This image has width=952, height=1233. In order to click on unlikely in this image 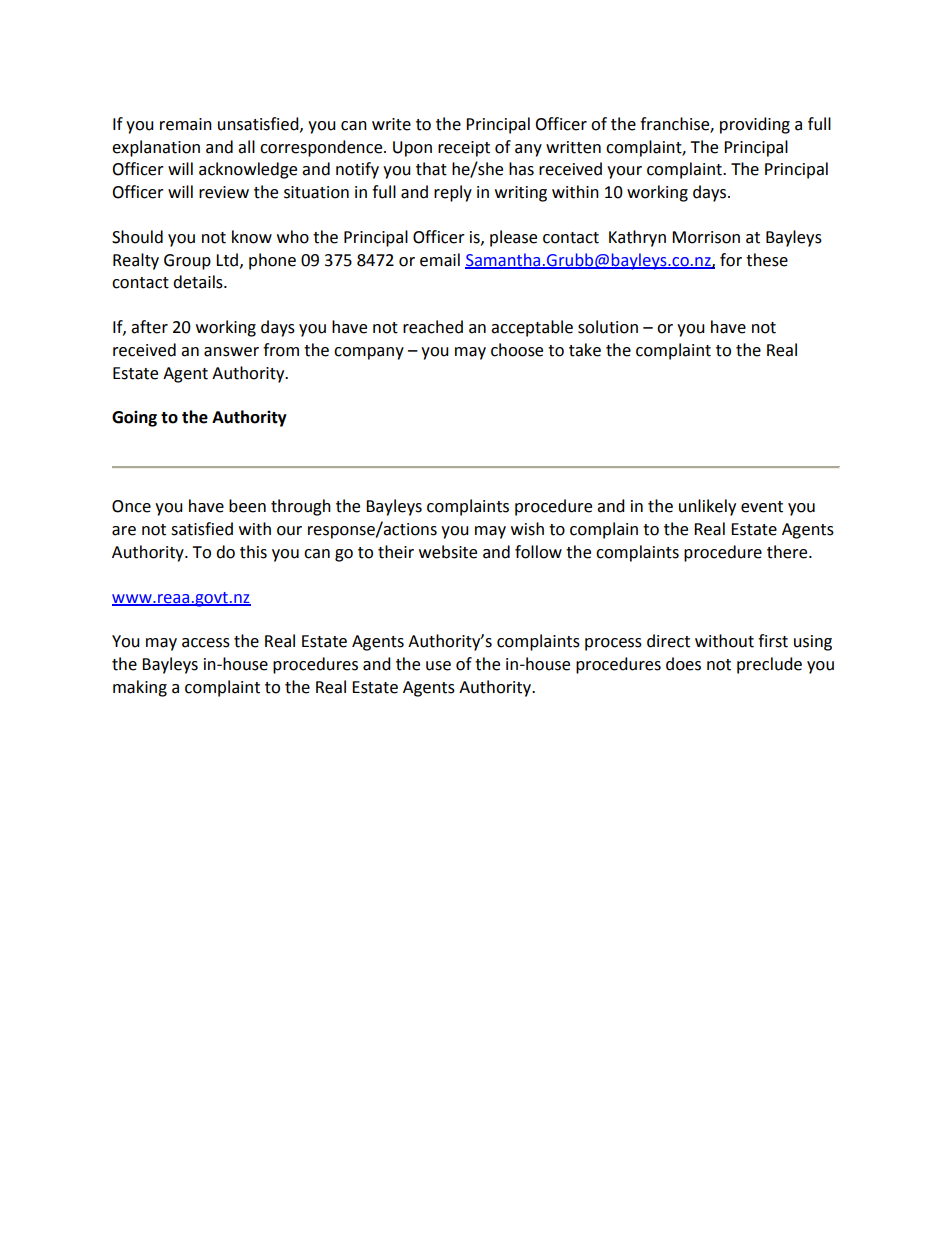, I will do `click(707, 507)`.
